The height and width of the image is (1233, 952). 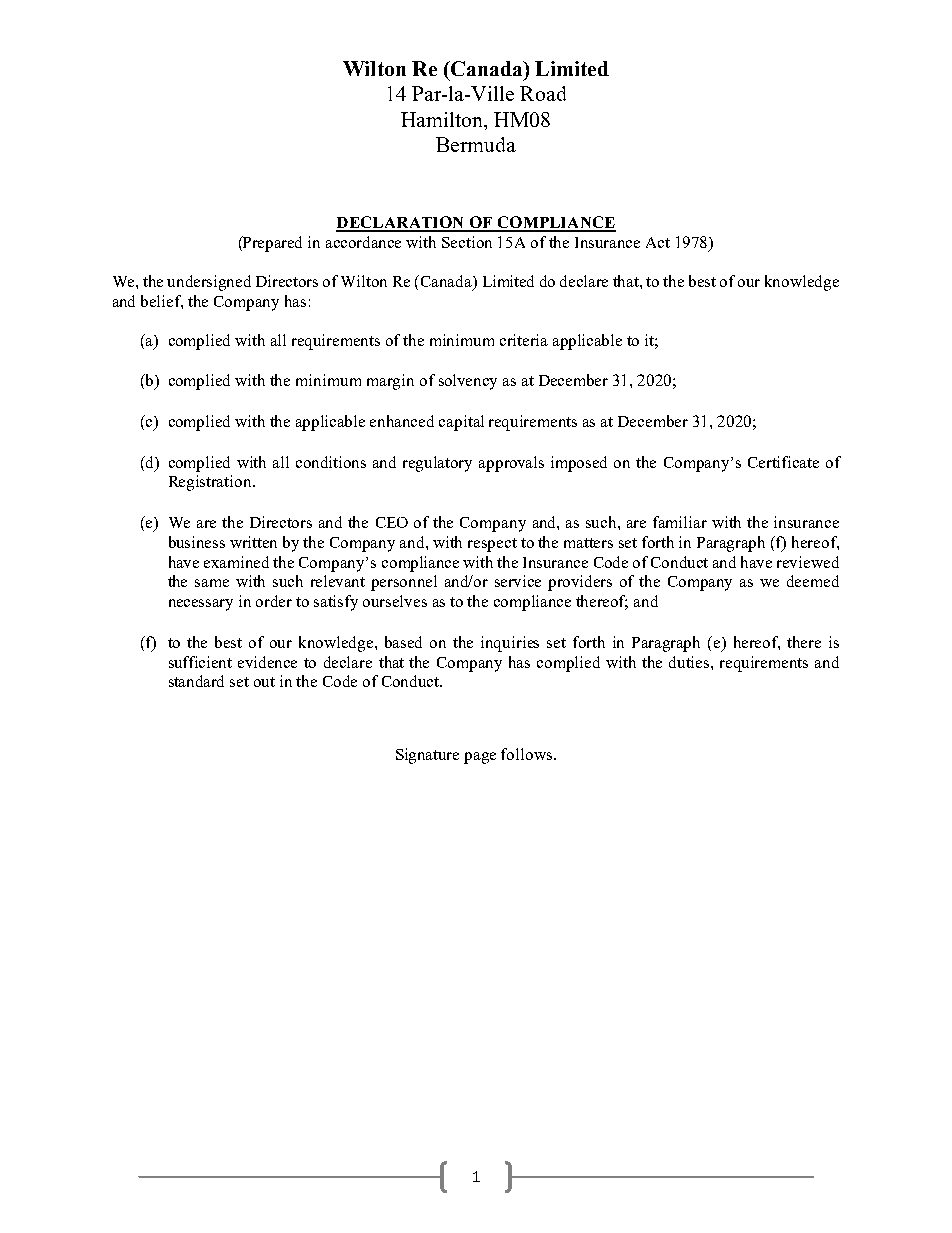 What do you see at coordinates (264, 682) in the image?
I see `out` at bounding box center [264, 682].
